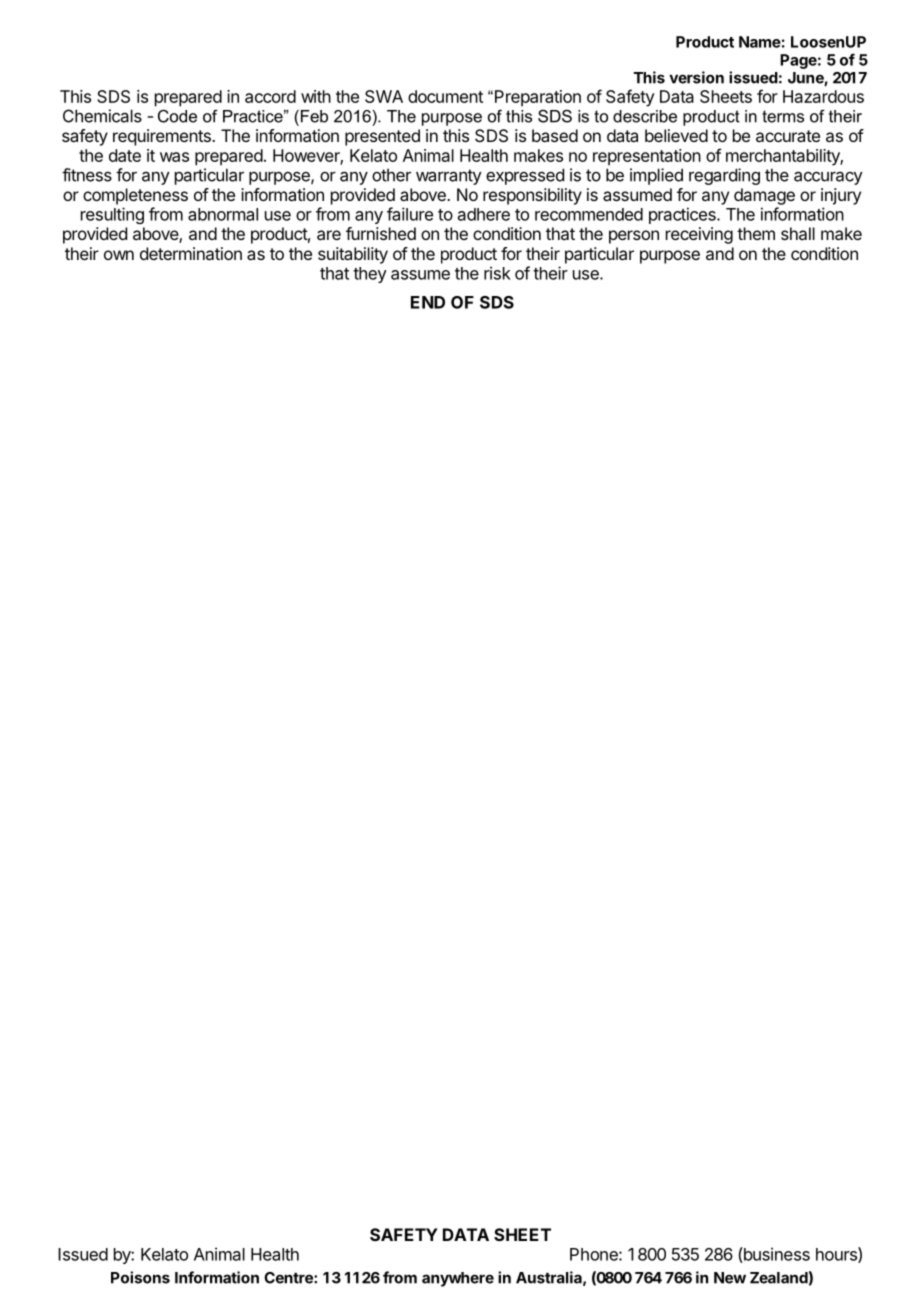  I want to click on risk, so click(497, 273).
